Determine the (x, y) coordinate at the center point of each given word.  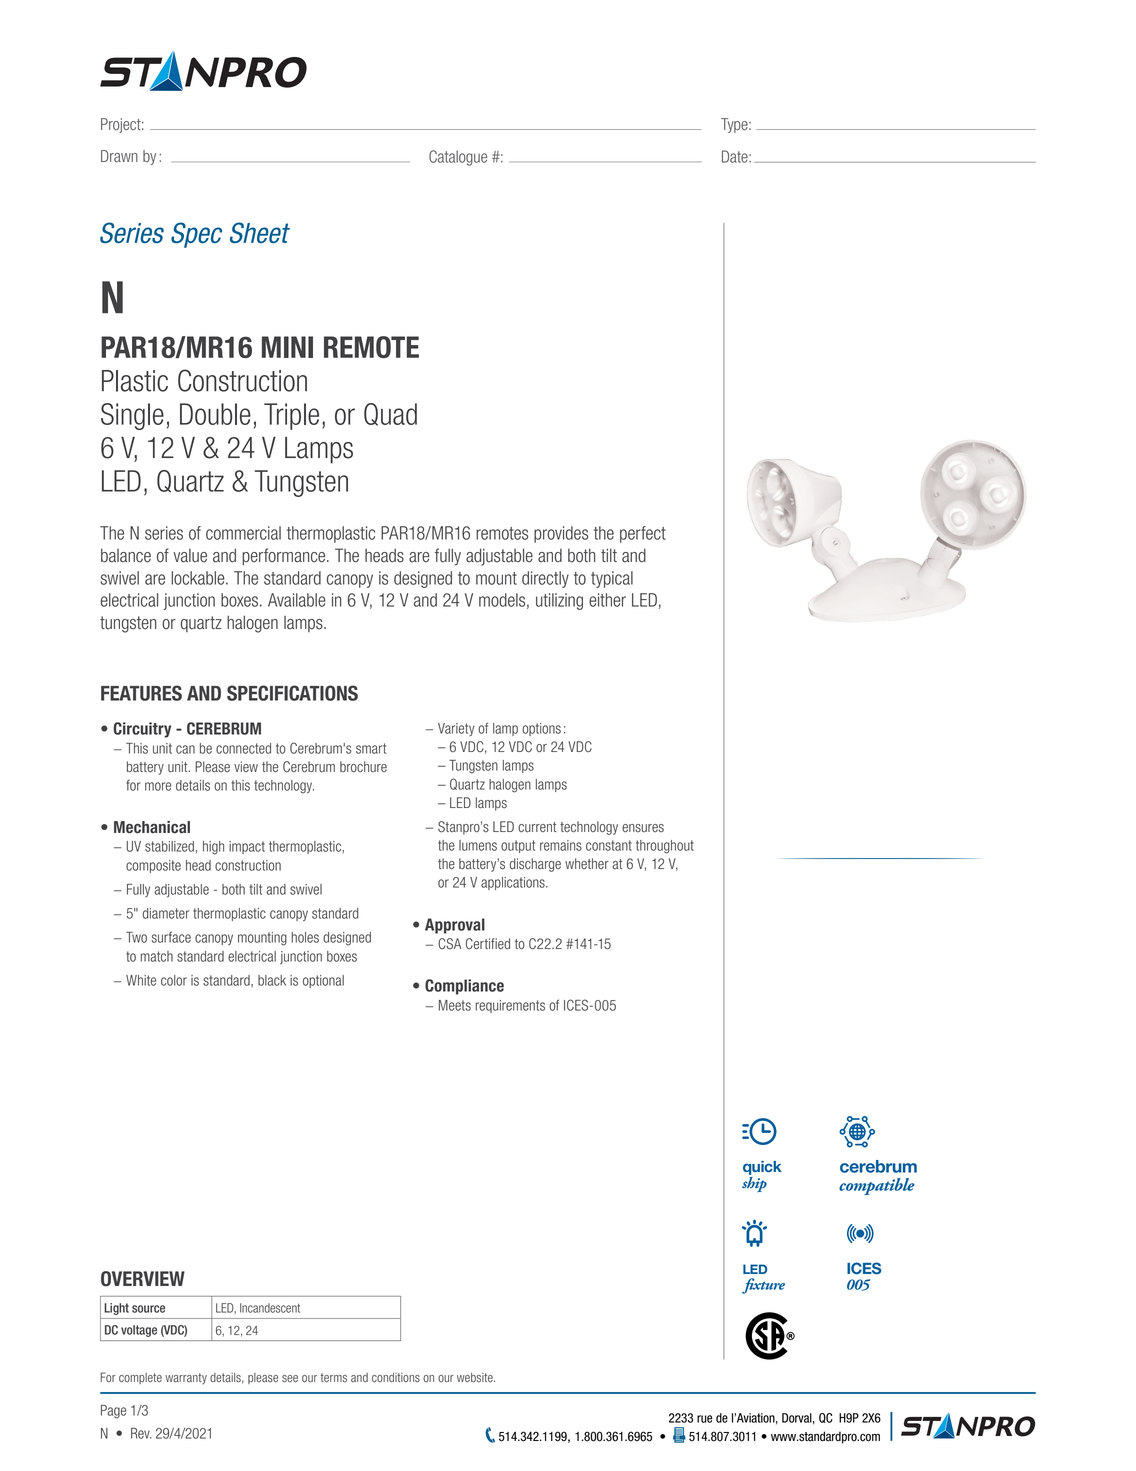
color (174, 980)
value (190, 556)
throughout (665, 847)
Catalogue (458, 158)
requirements (510, 1006)
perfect (643, 534)
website (476, 1378)
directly (545, 579)
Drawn (119, 156)
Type (735, 125)
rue (705, 1419)
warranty (186, 1379)
